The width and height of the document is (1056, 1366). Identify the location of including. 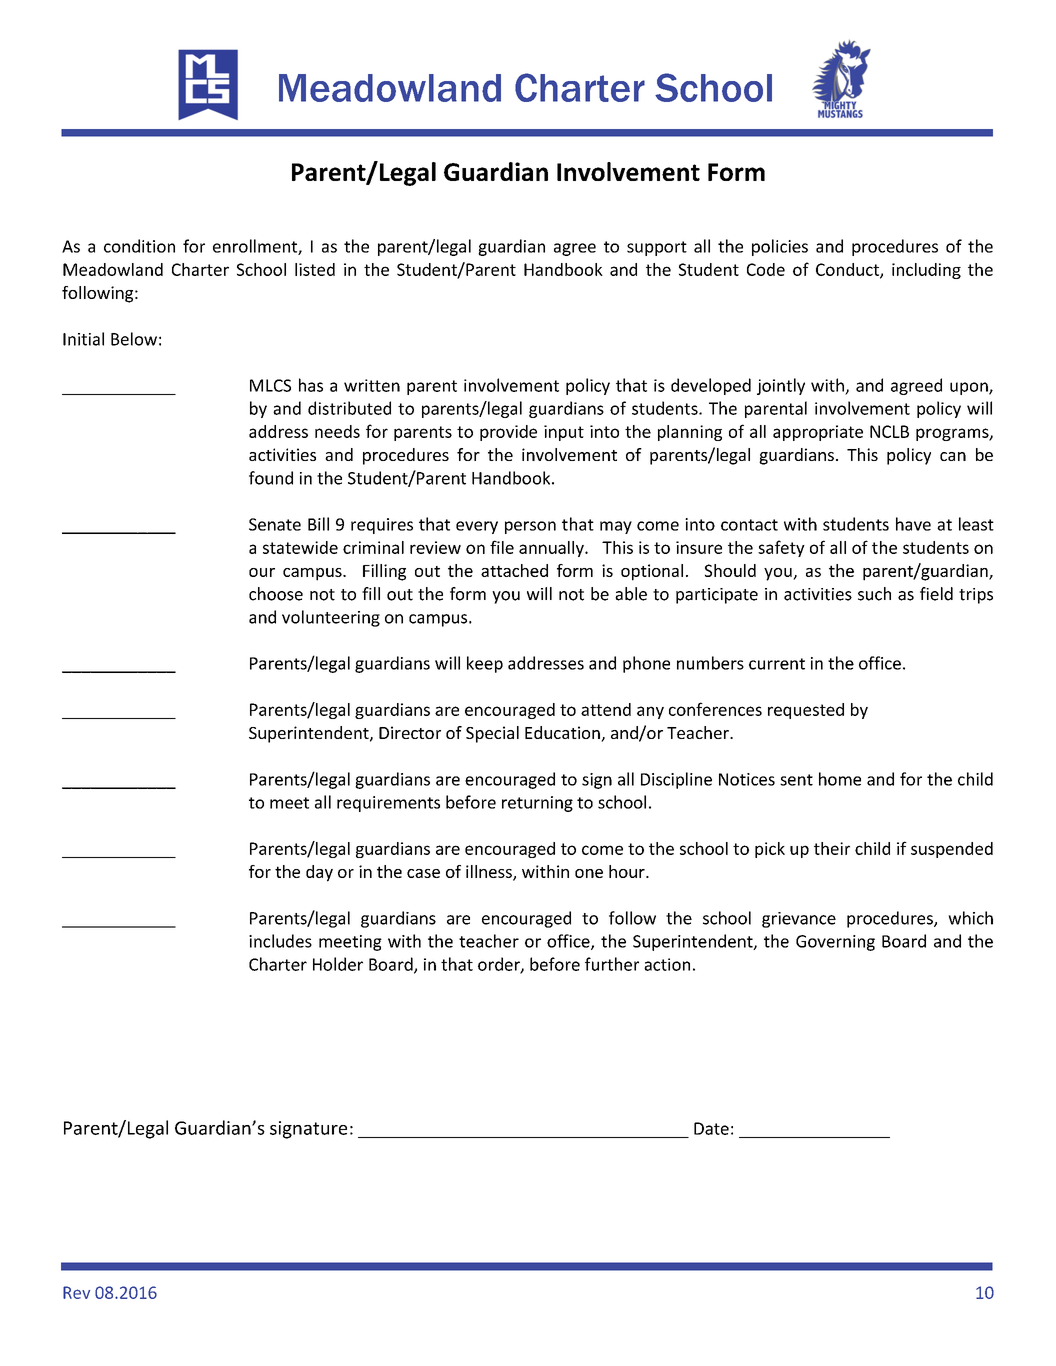
(926, 271).
